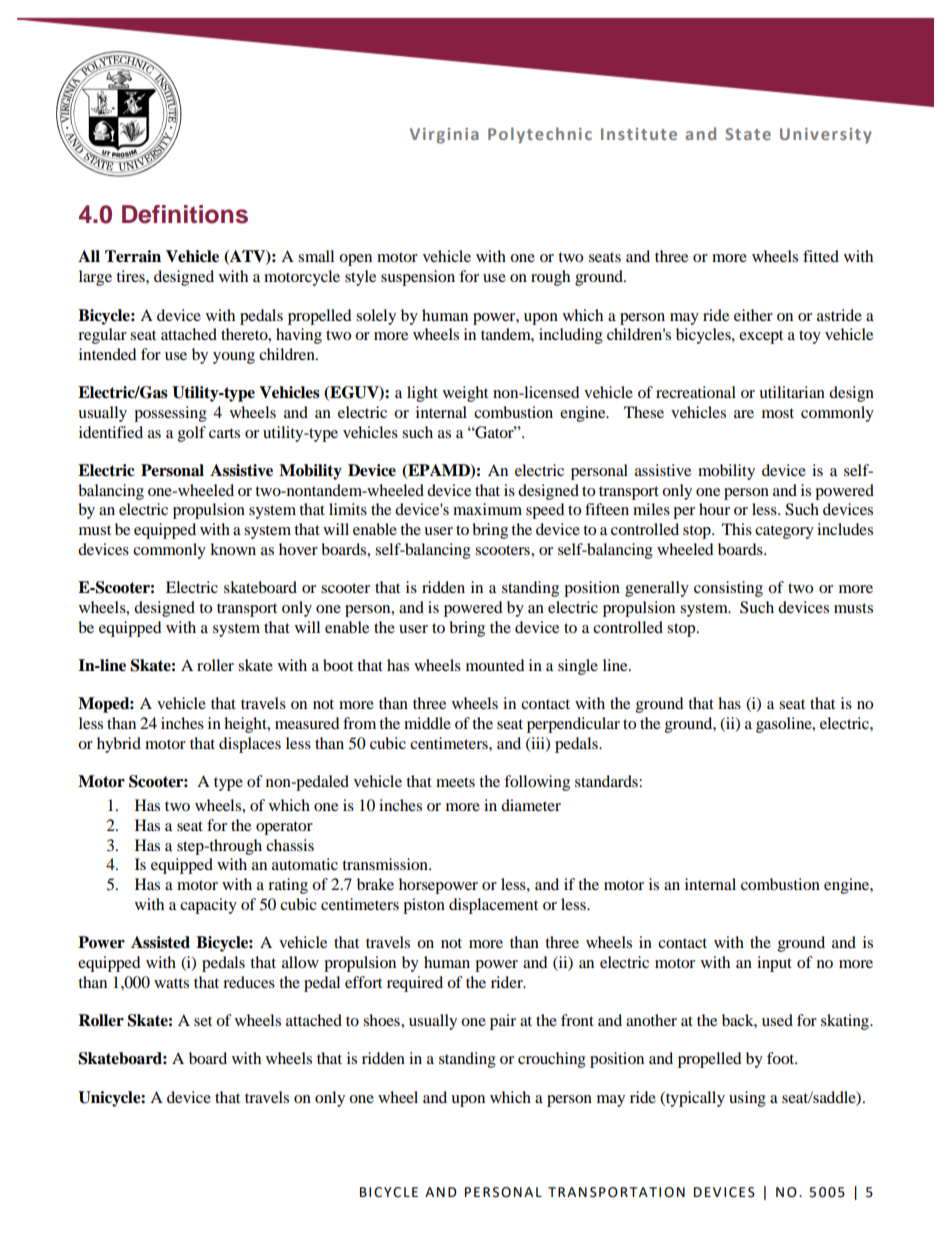  Describe the element at coordinates (444, 136) in the document. I see `Virginia` at that location.
